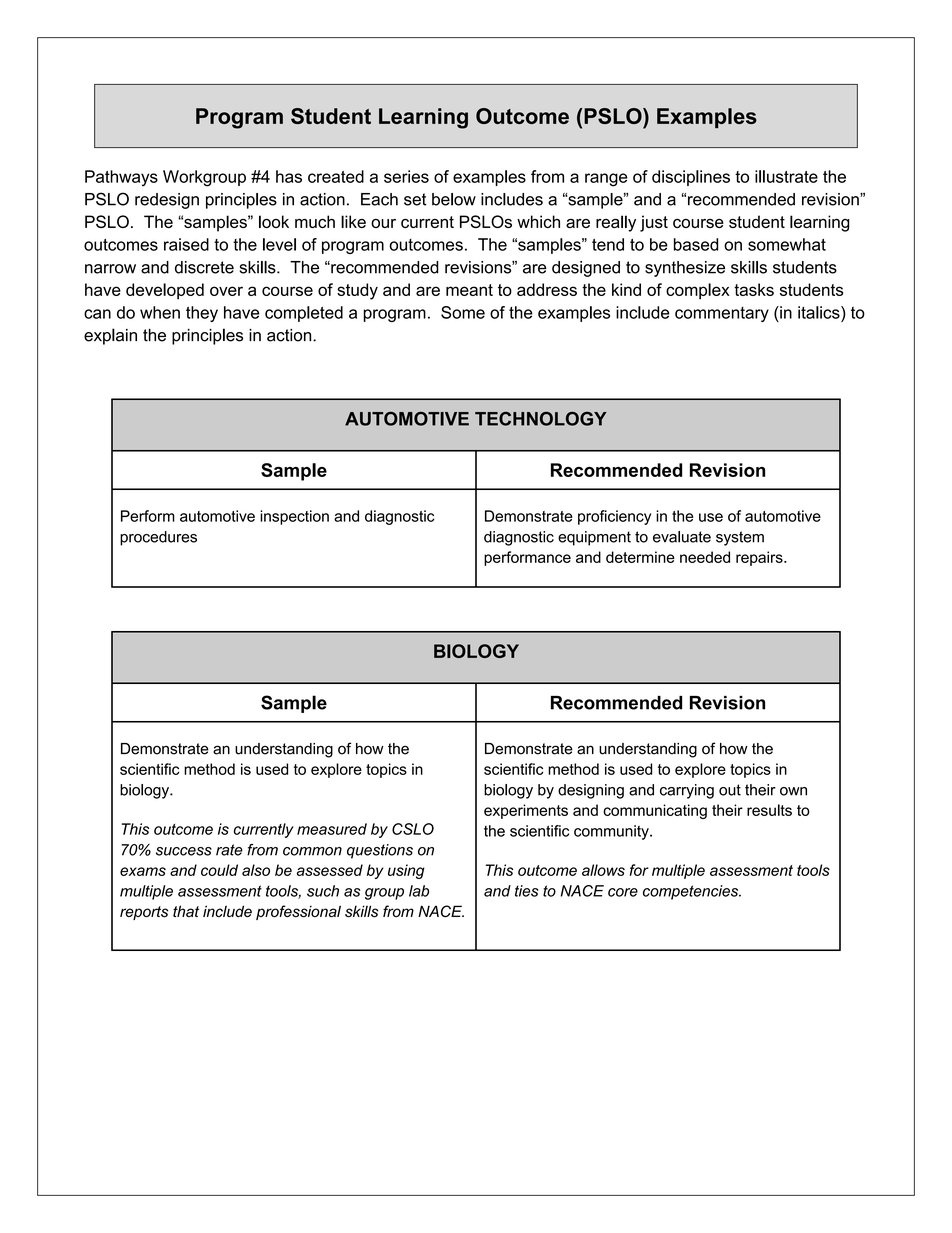  Describe the element at coordinates (594, 538) in the screenshot. I see `equipment` at that location.
